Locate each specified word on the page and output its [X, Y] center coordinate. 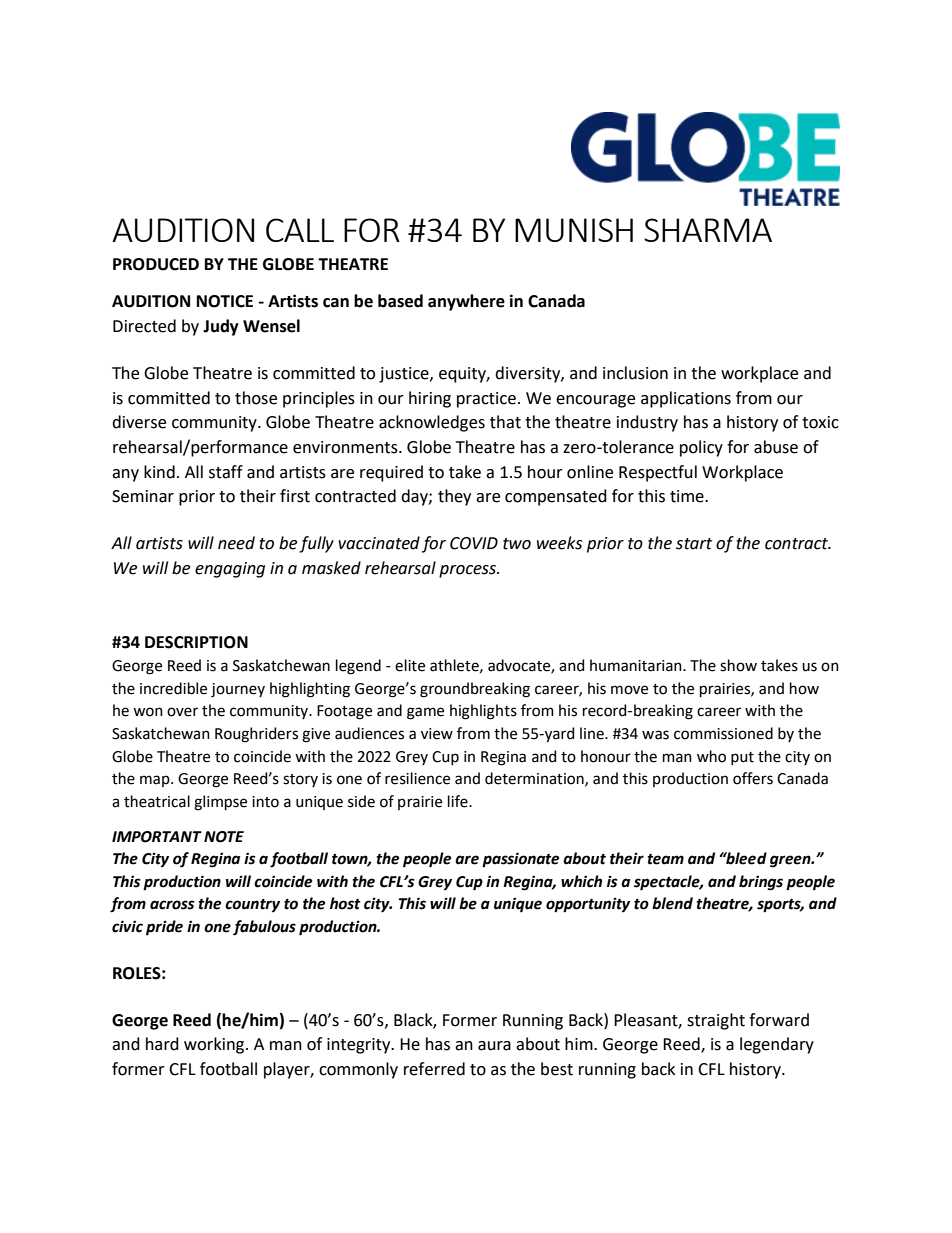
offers [753, 778]
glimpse [220, 803]
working [215, 1045]
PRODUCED [156, 264]
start [694, 544]
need [236, 543]
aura [494, 1046]
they [454, 497]
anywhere [466, 302]
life [459, 801]
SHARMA [708, 230]
